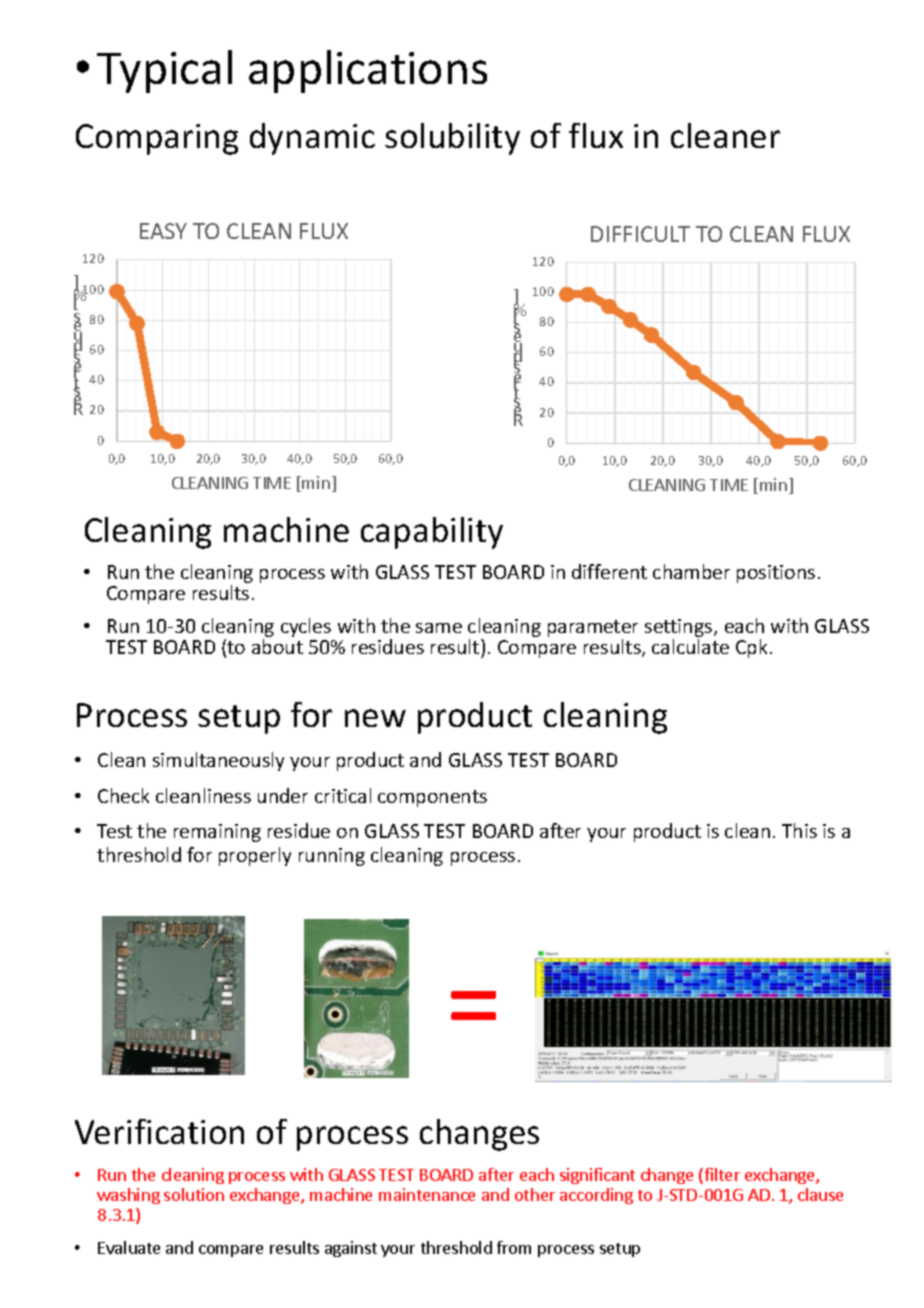 The height and width of the screenshot is (1308, 924). I want to click on filter, so click(721, 1176).
